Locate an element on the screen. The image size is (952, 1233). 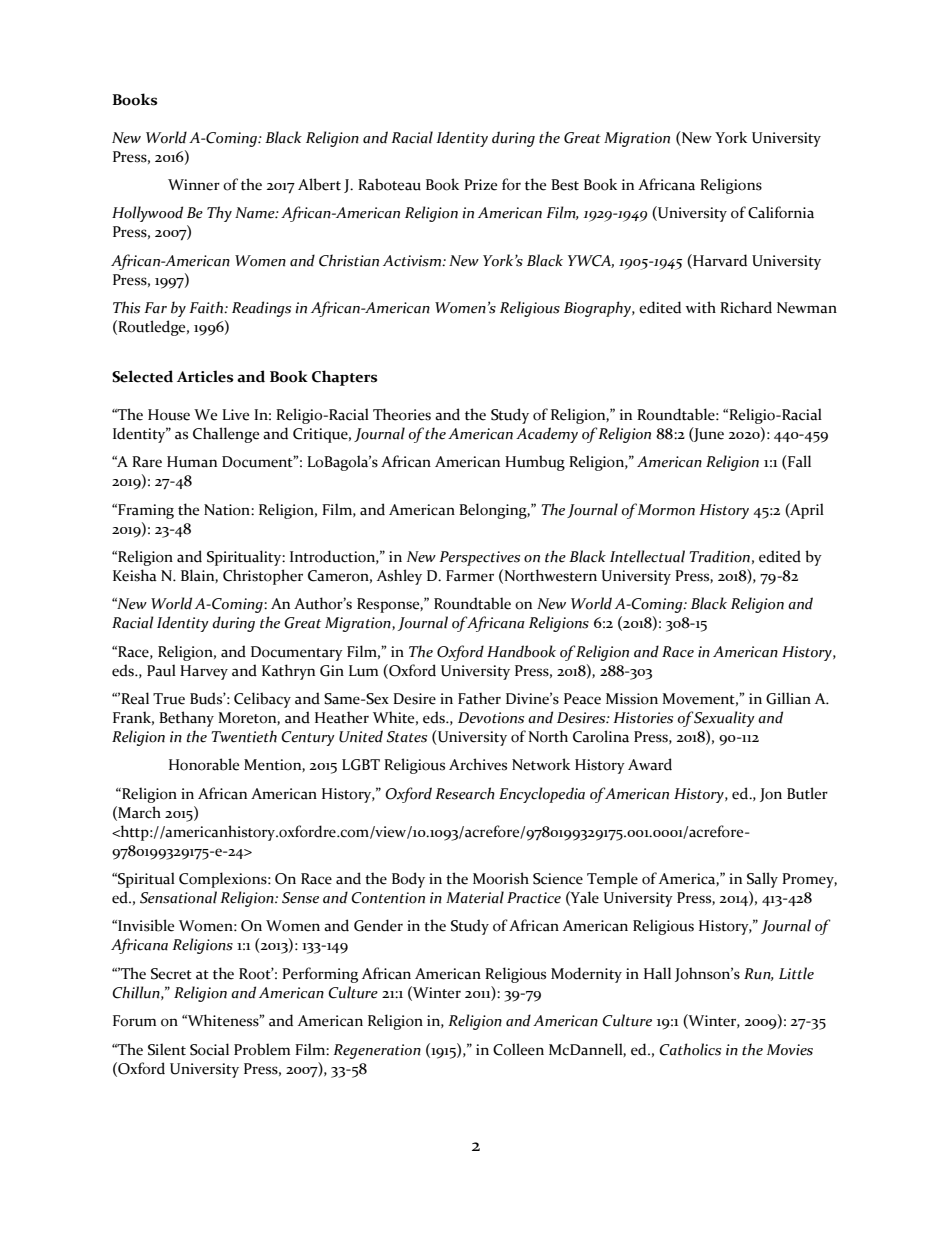
Colleen is located at coordinates (518, 1049).
